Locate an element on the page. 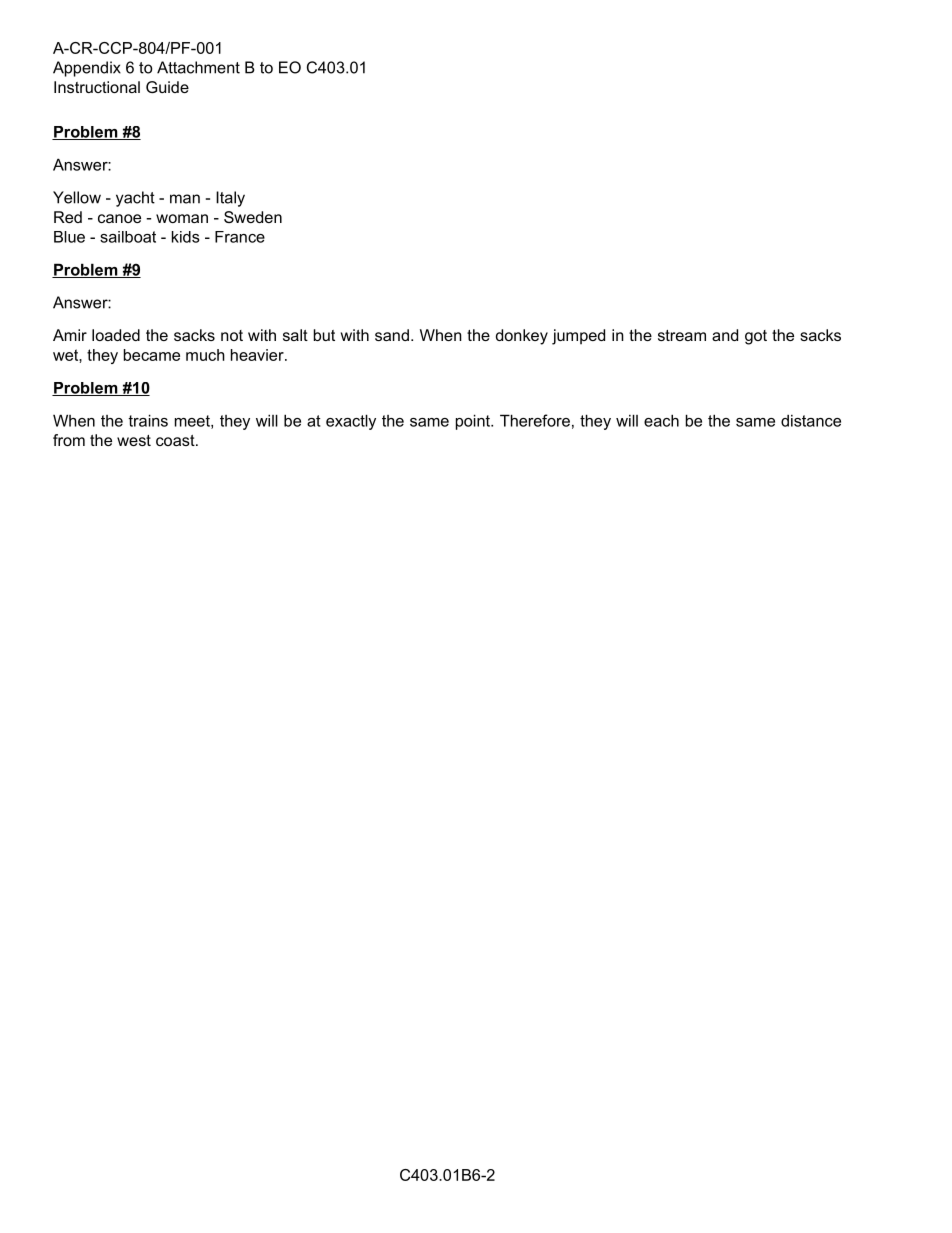 The image size is (952, 1233). yacht is located at coordinates (135, 199).
